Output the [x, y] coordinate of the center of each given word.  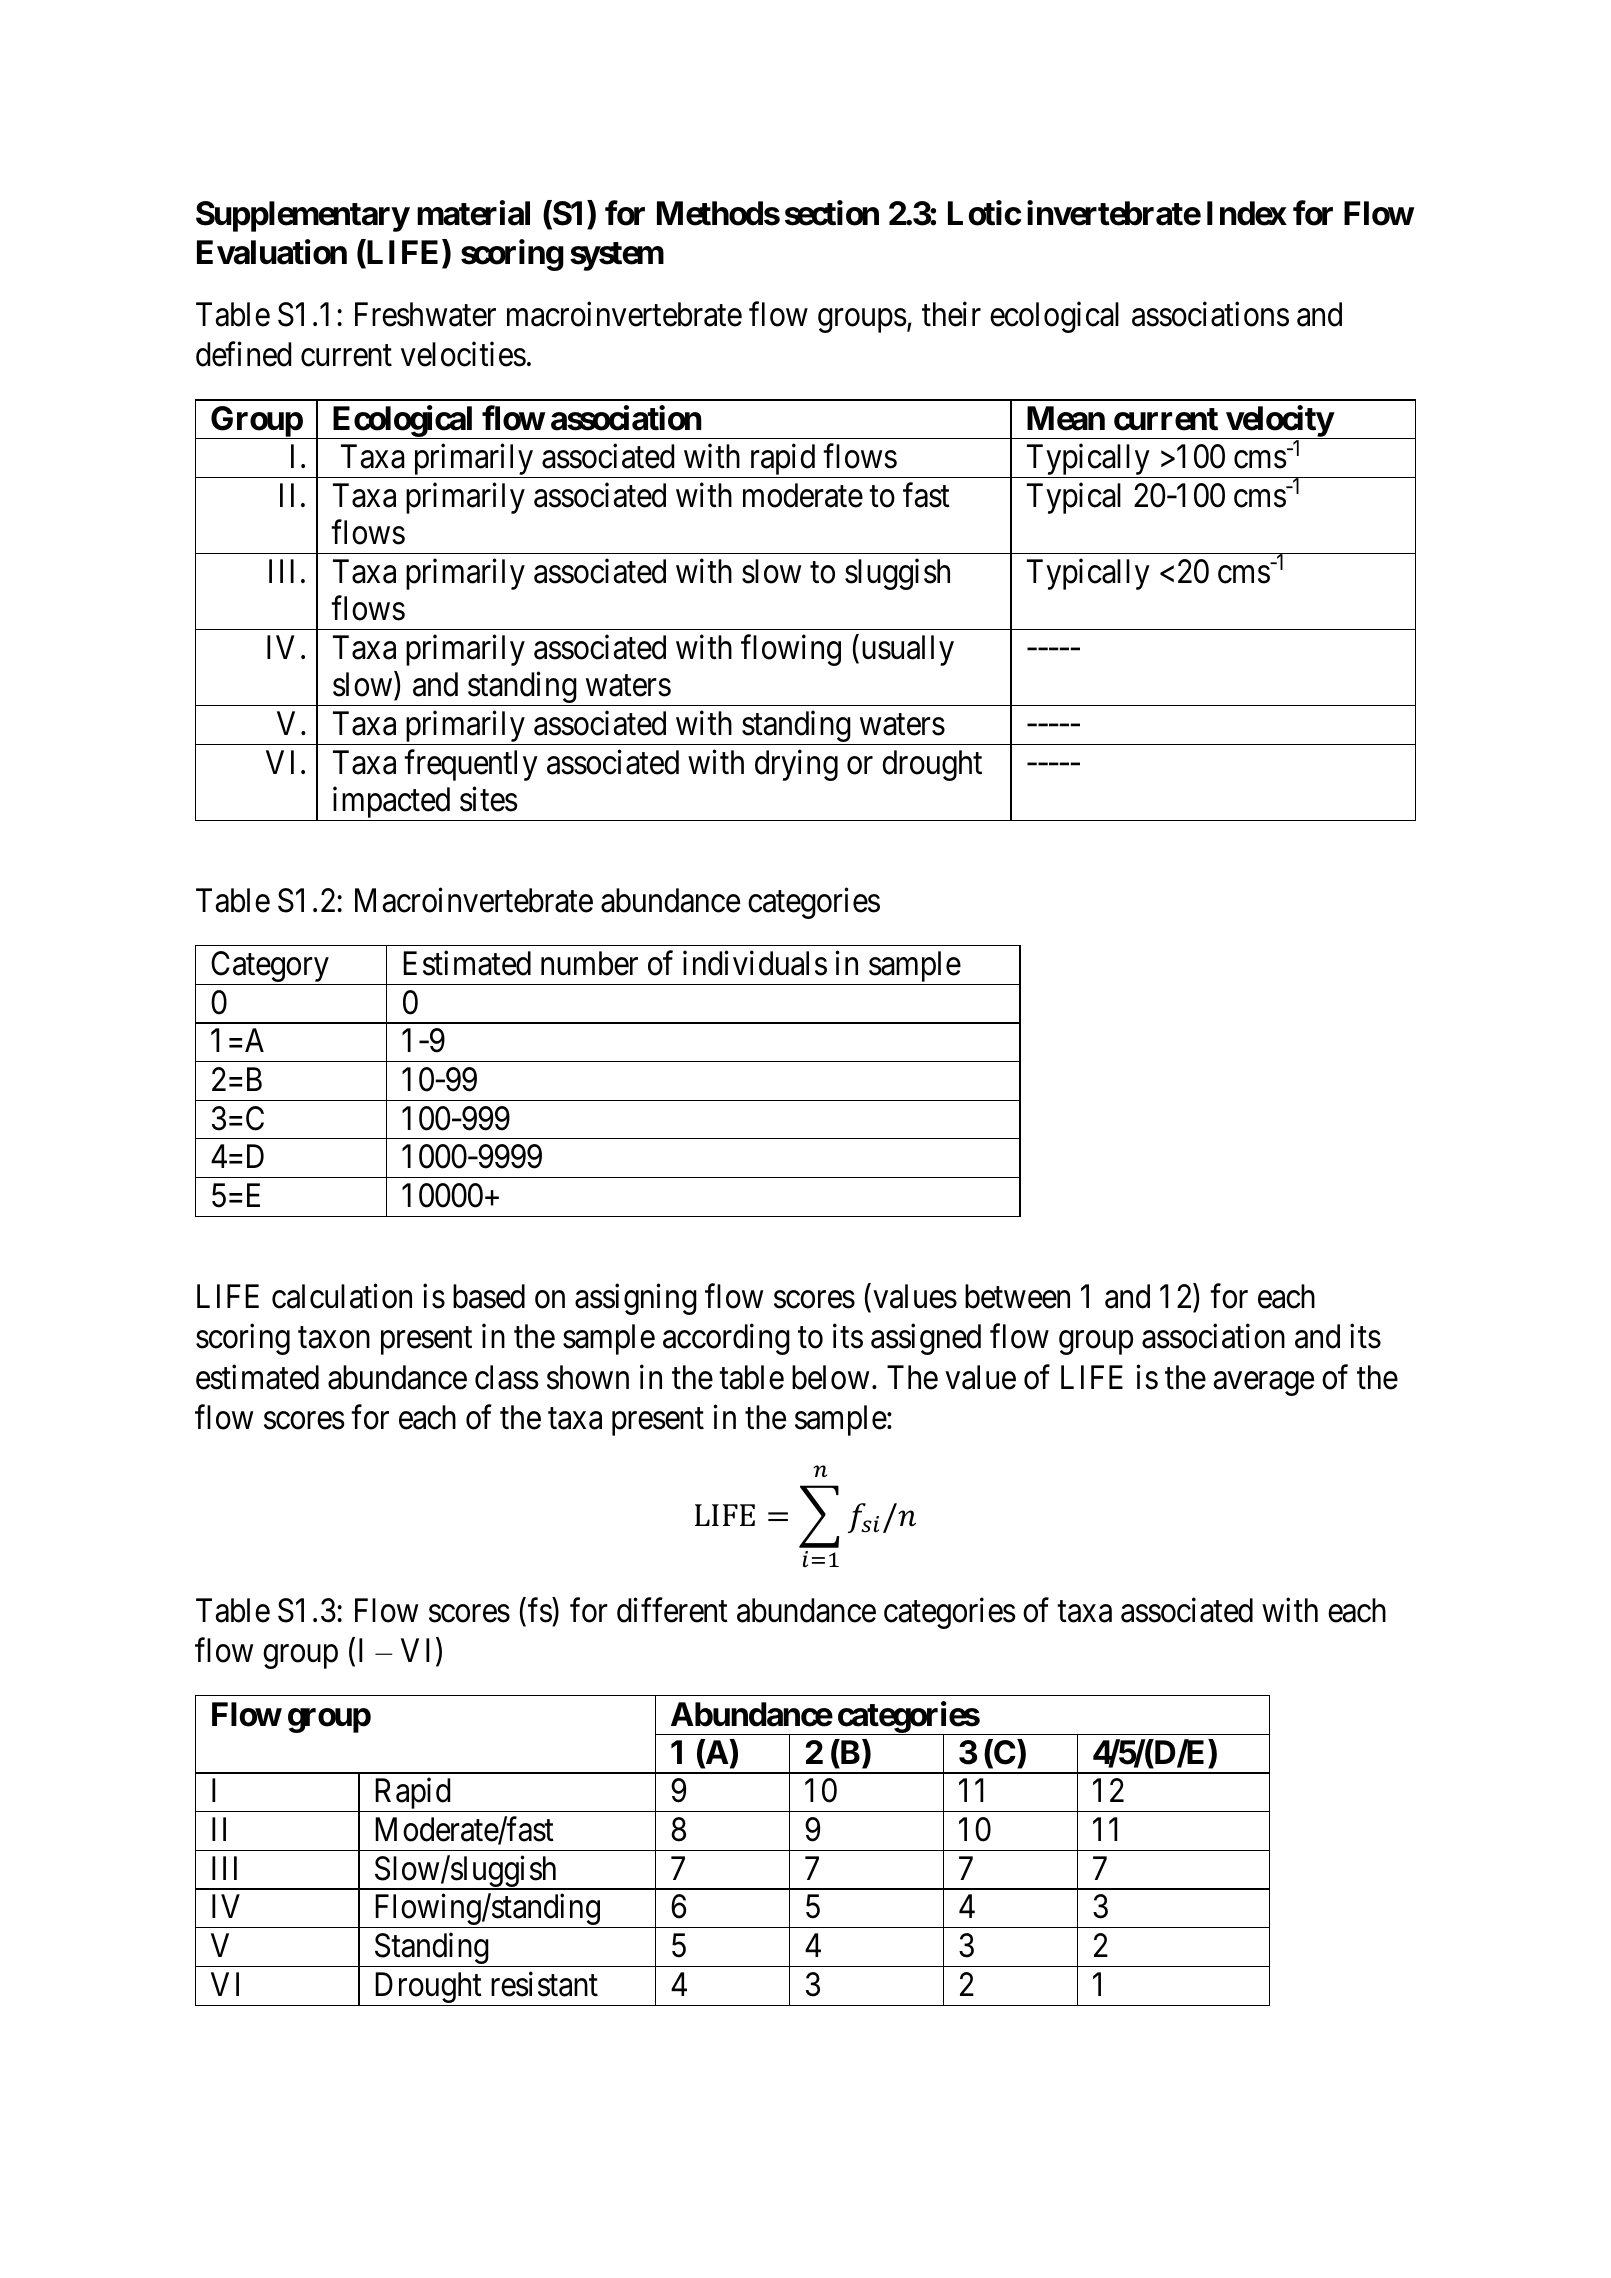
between [1017, 1296]
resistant [544, 1984]
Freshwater [425, 314]
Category [270, 968]
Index [1247, 213]
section [832, 213]
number [589, 963]
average [1264, 1384]
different [672, 1610]
